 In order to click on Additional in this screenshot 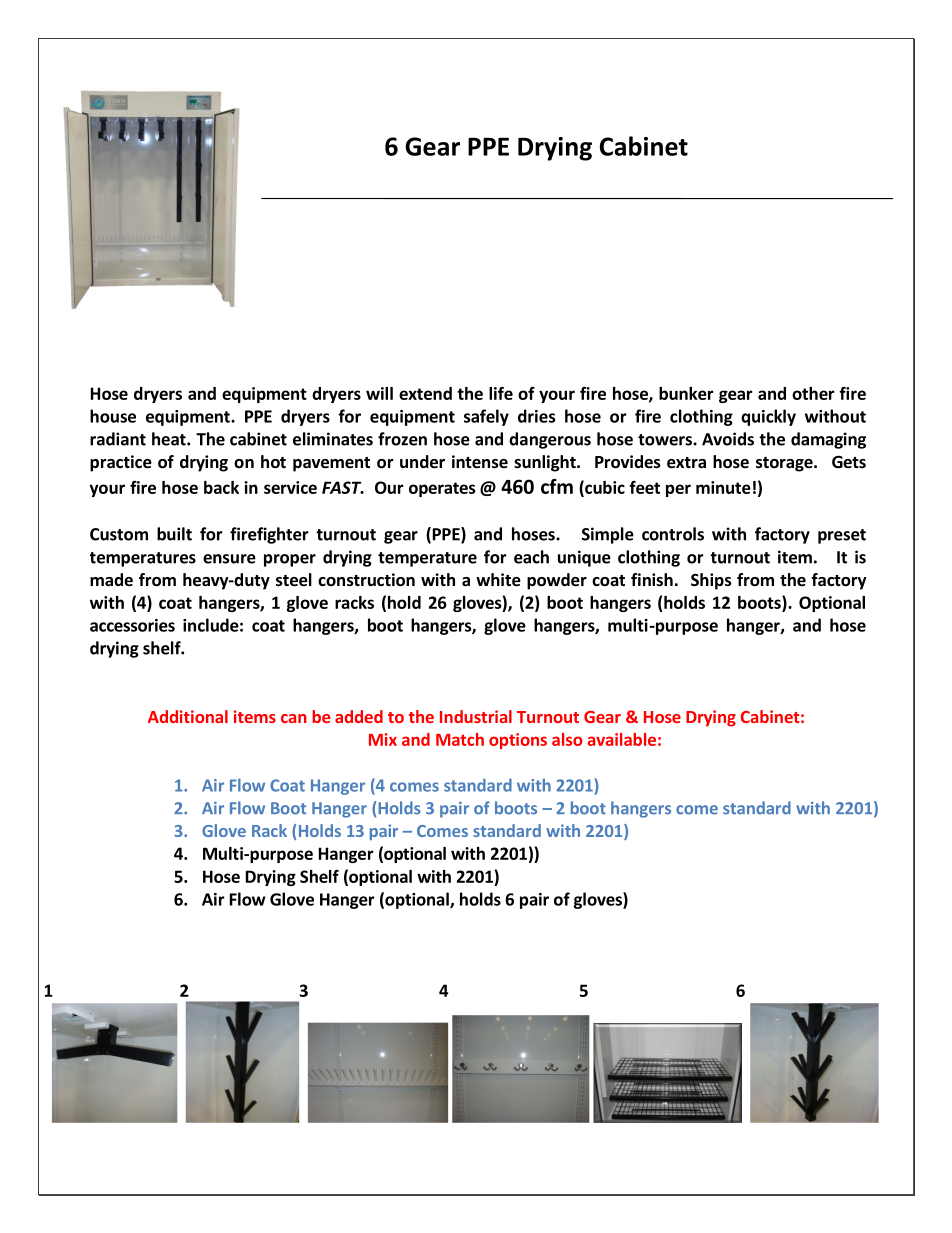, I will do `click(188, 716)`.
